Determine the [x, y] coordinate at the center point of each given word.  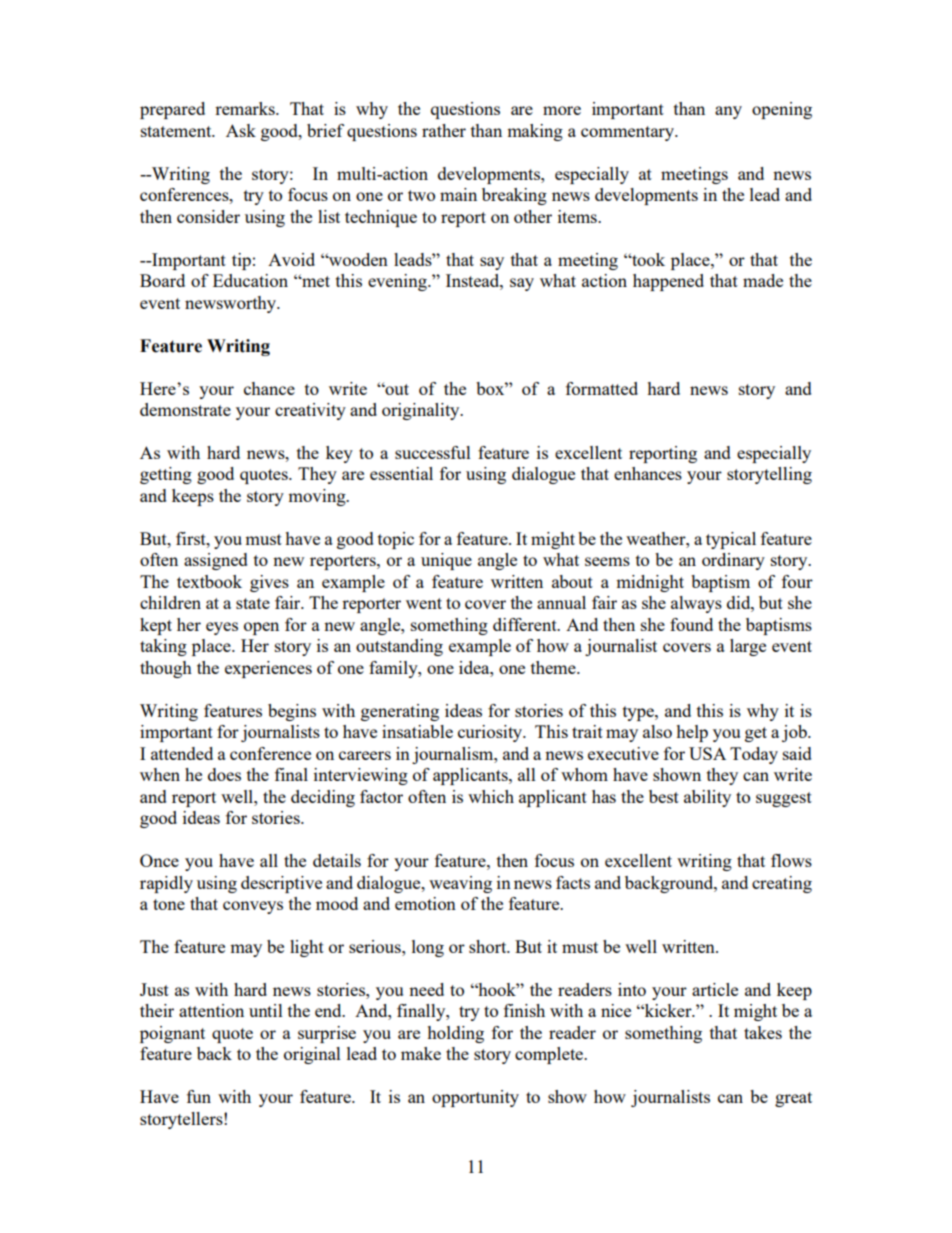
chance [269, 388]
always [696, 604]
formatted [602, 388]
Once [159, 860]
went [424, 603]
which [491, 796]
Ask [241, 130]
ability [707, 798]
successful [433, 452]
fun [199, 1096]
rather [444, 130]
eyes [222, 628]
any [728, 112]
